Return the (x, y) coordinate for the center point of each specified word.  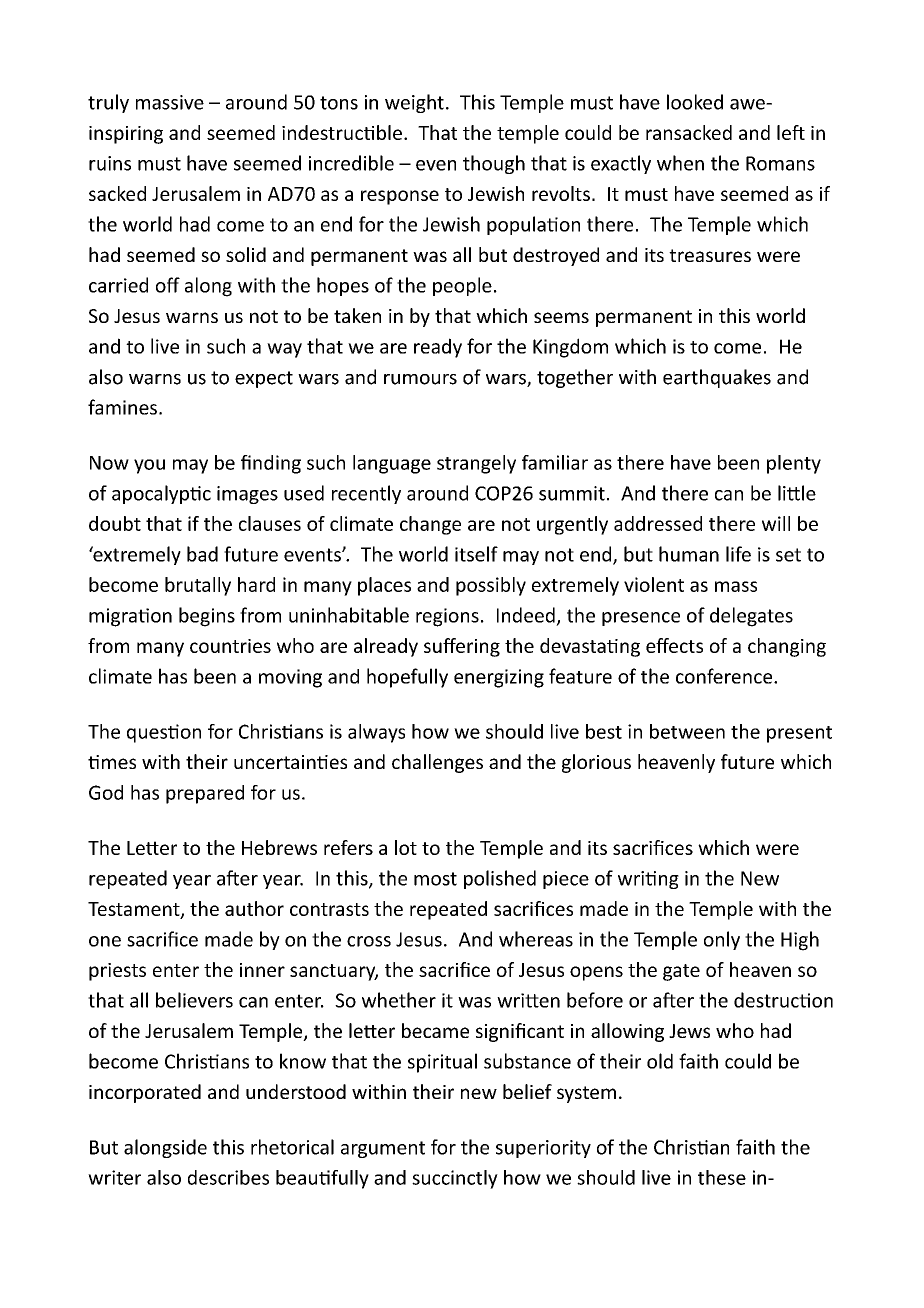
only (722, 940)
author (254, 908)
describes (228, 1177)
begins (207, 617)
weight (414, 103)
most (435, 879)
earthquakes (717, 378)
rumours (420, 379)
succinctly (455, 1179)
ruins (110, 163)
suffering (462, 647)
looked (695, 102)
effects (674, 645)
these (722, 1177)
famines (122, 407)
